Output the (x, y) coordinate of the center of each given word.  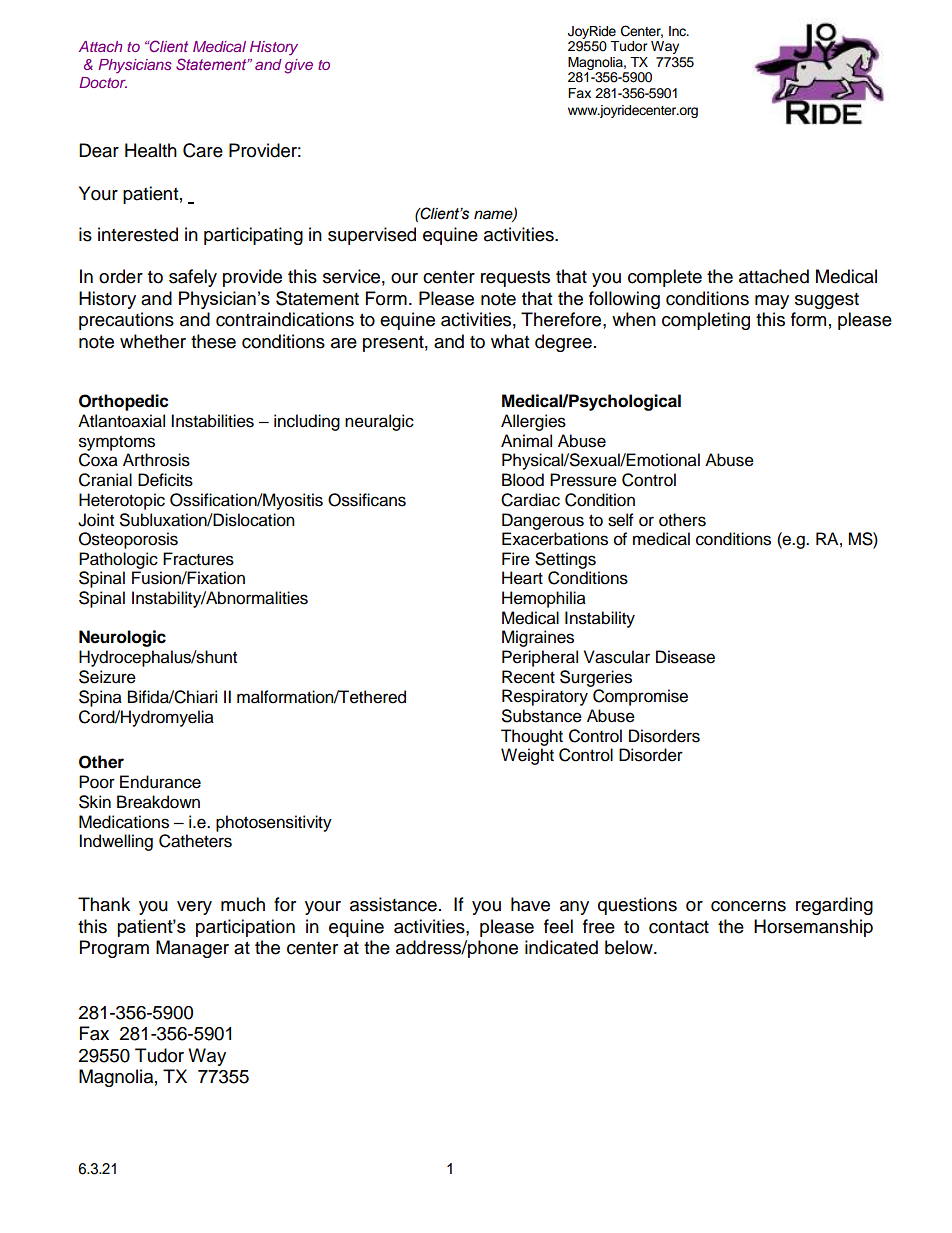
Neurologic (122, 638)
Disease (685, 657)
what (510, 341)
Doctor (103, 82)
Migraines (538, 638)
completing (706, 321)
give (298, 66)
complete (665, 278)
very (194, 908)
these (213, 341)
